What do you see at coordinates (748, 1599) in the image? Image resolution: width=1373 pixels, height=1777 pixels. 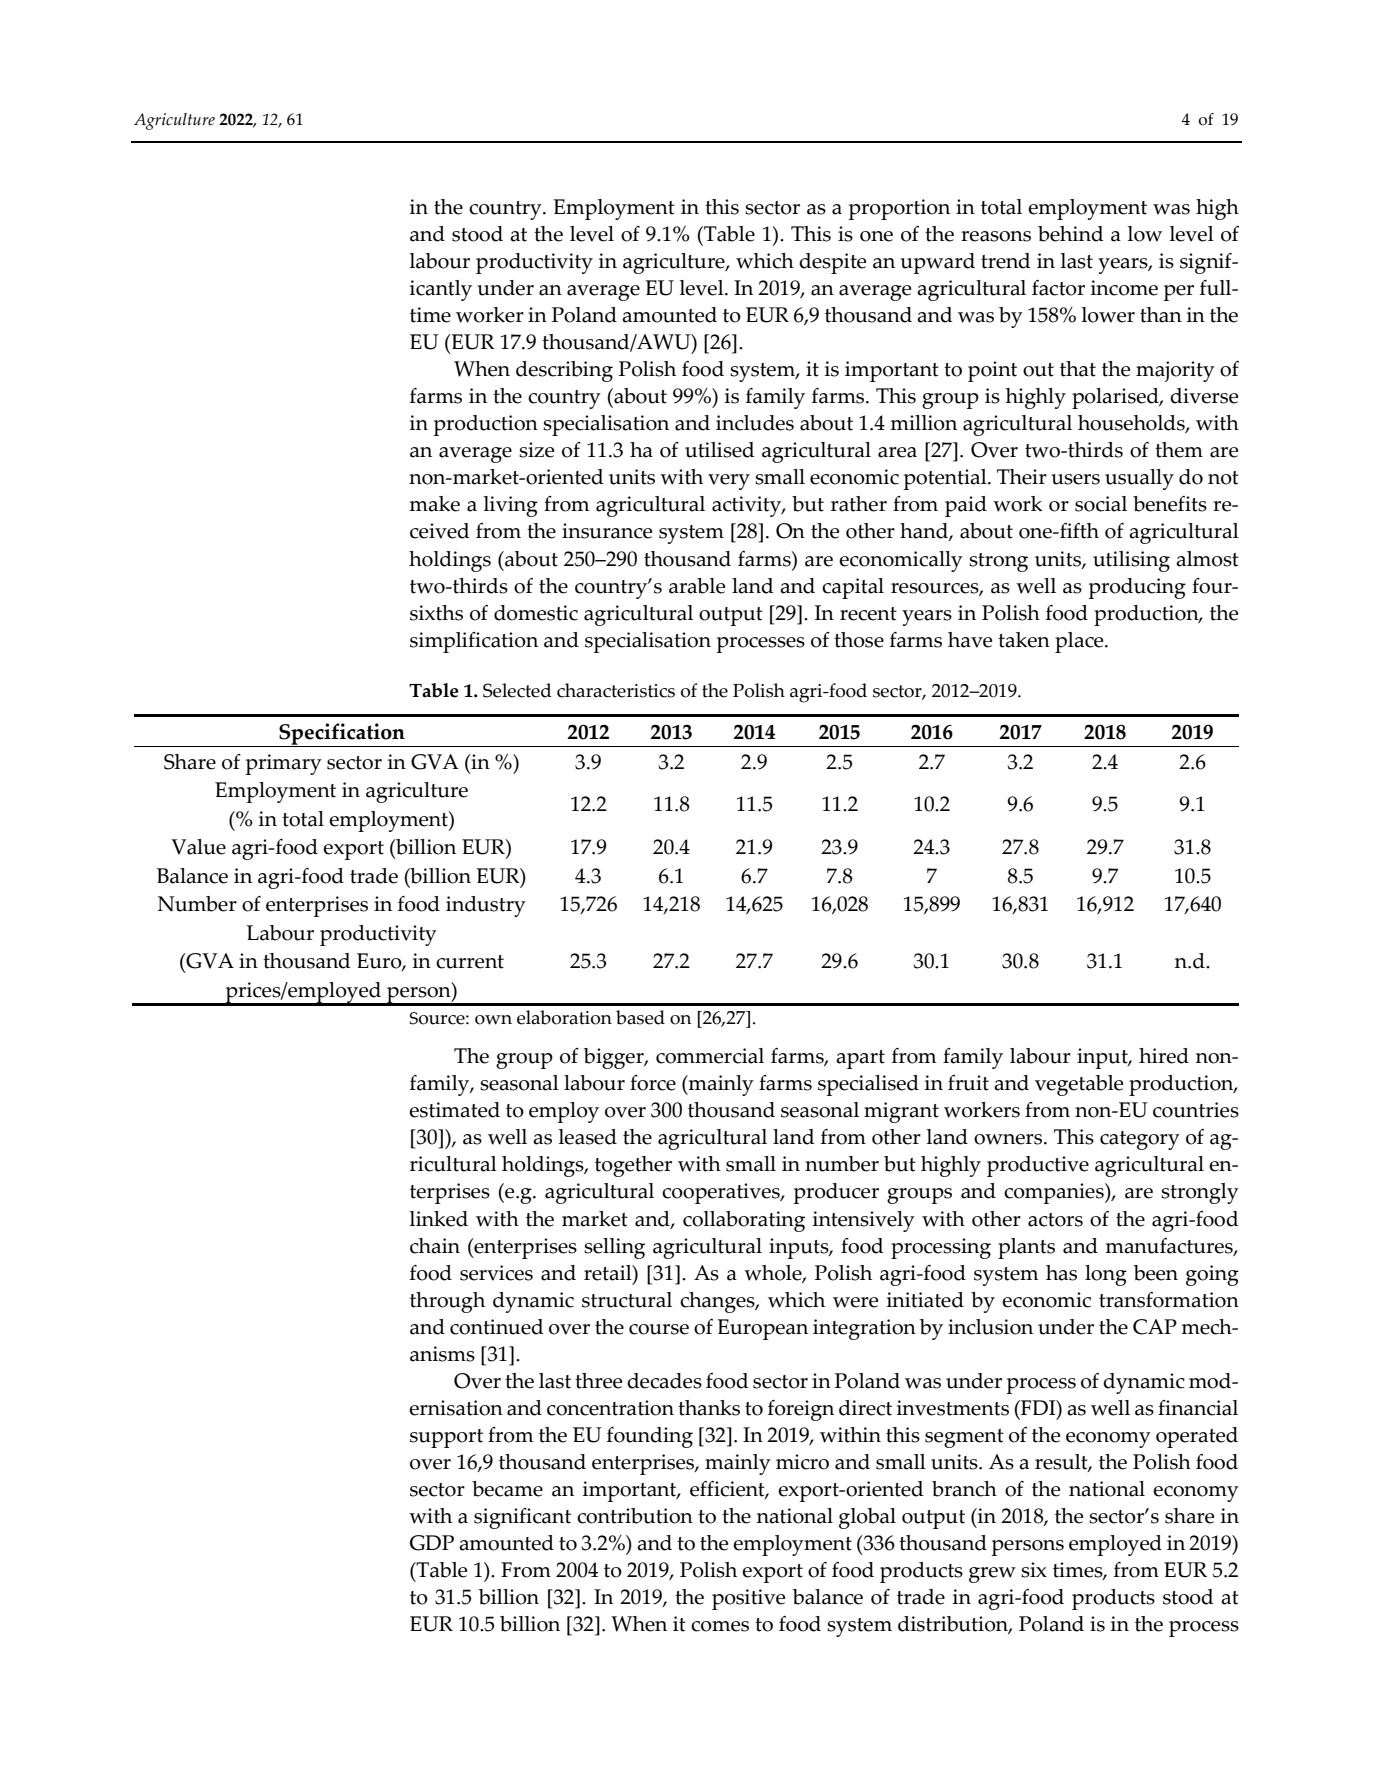 I see `positive` at bounding box center [748, 1599].
